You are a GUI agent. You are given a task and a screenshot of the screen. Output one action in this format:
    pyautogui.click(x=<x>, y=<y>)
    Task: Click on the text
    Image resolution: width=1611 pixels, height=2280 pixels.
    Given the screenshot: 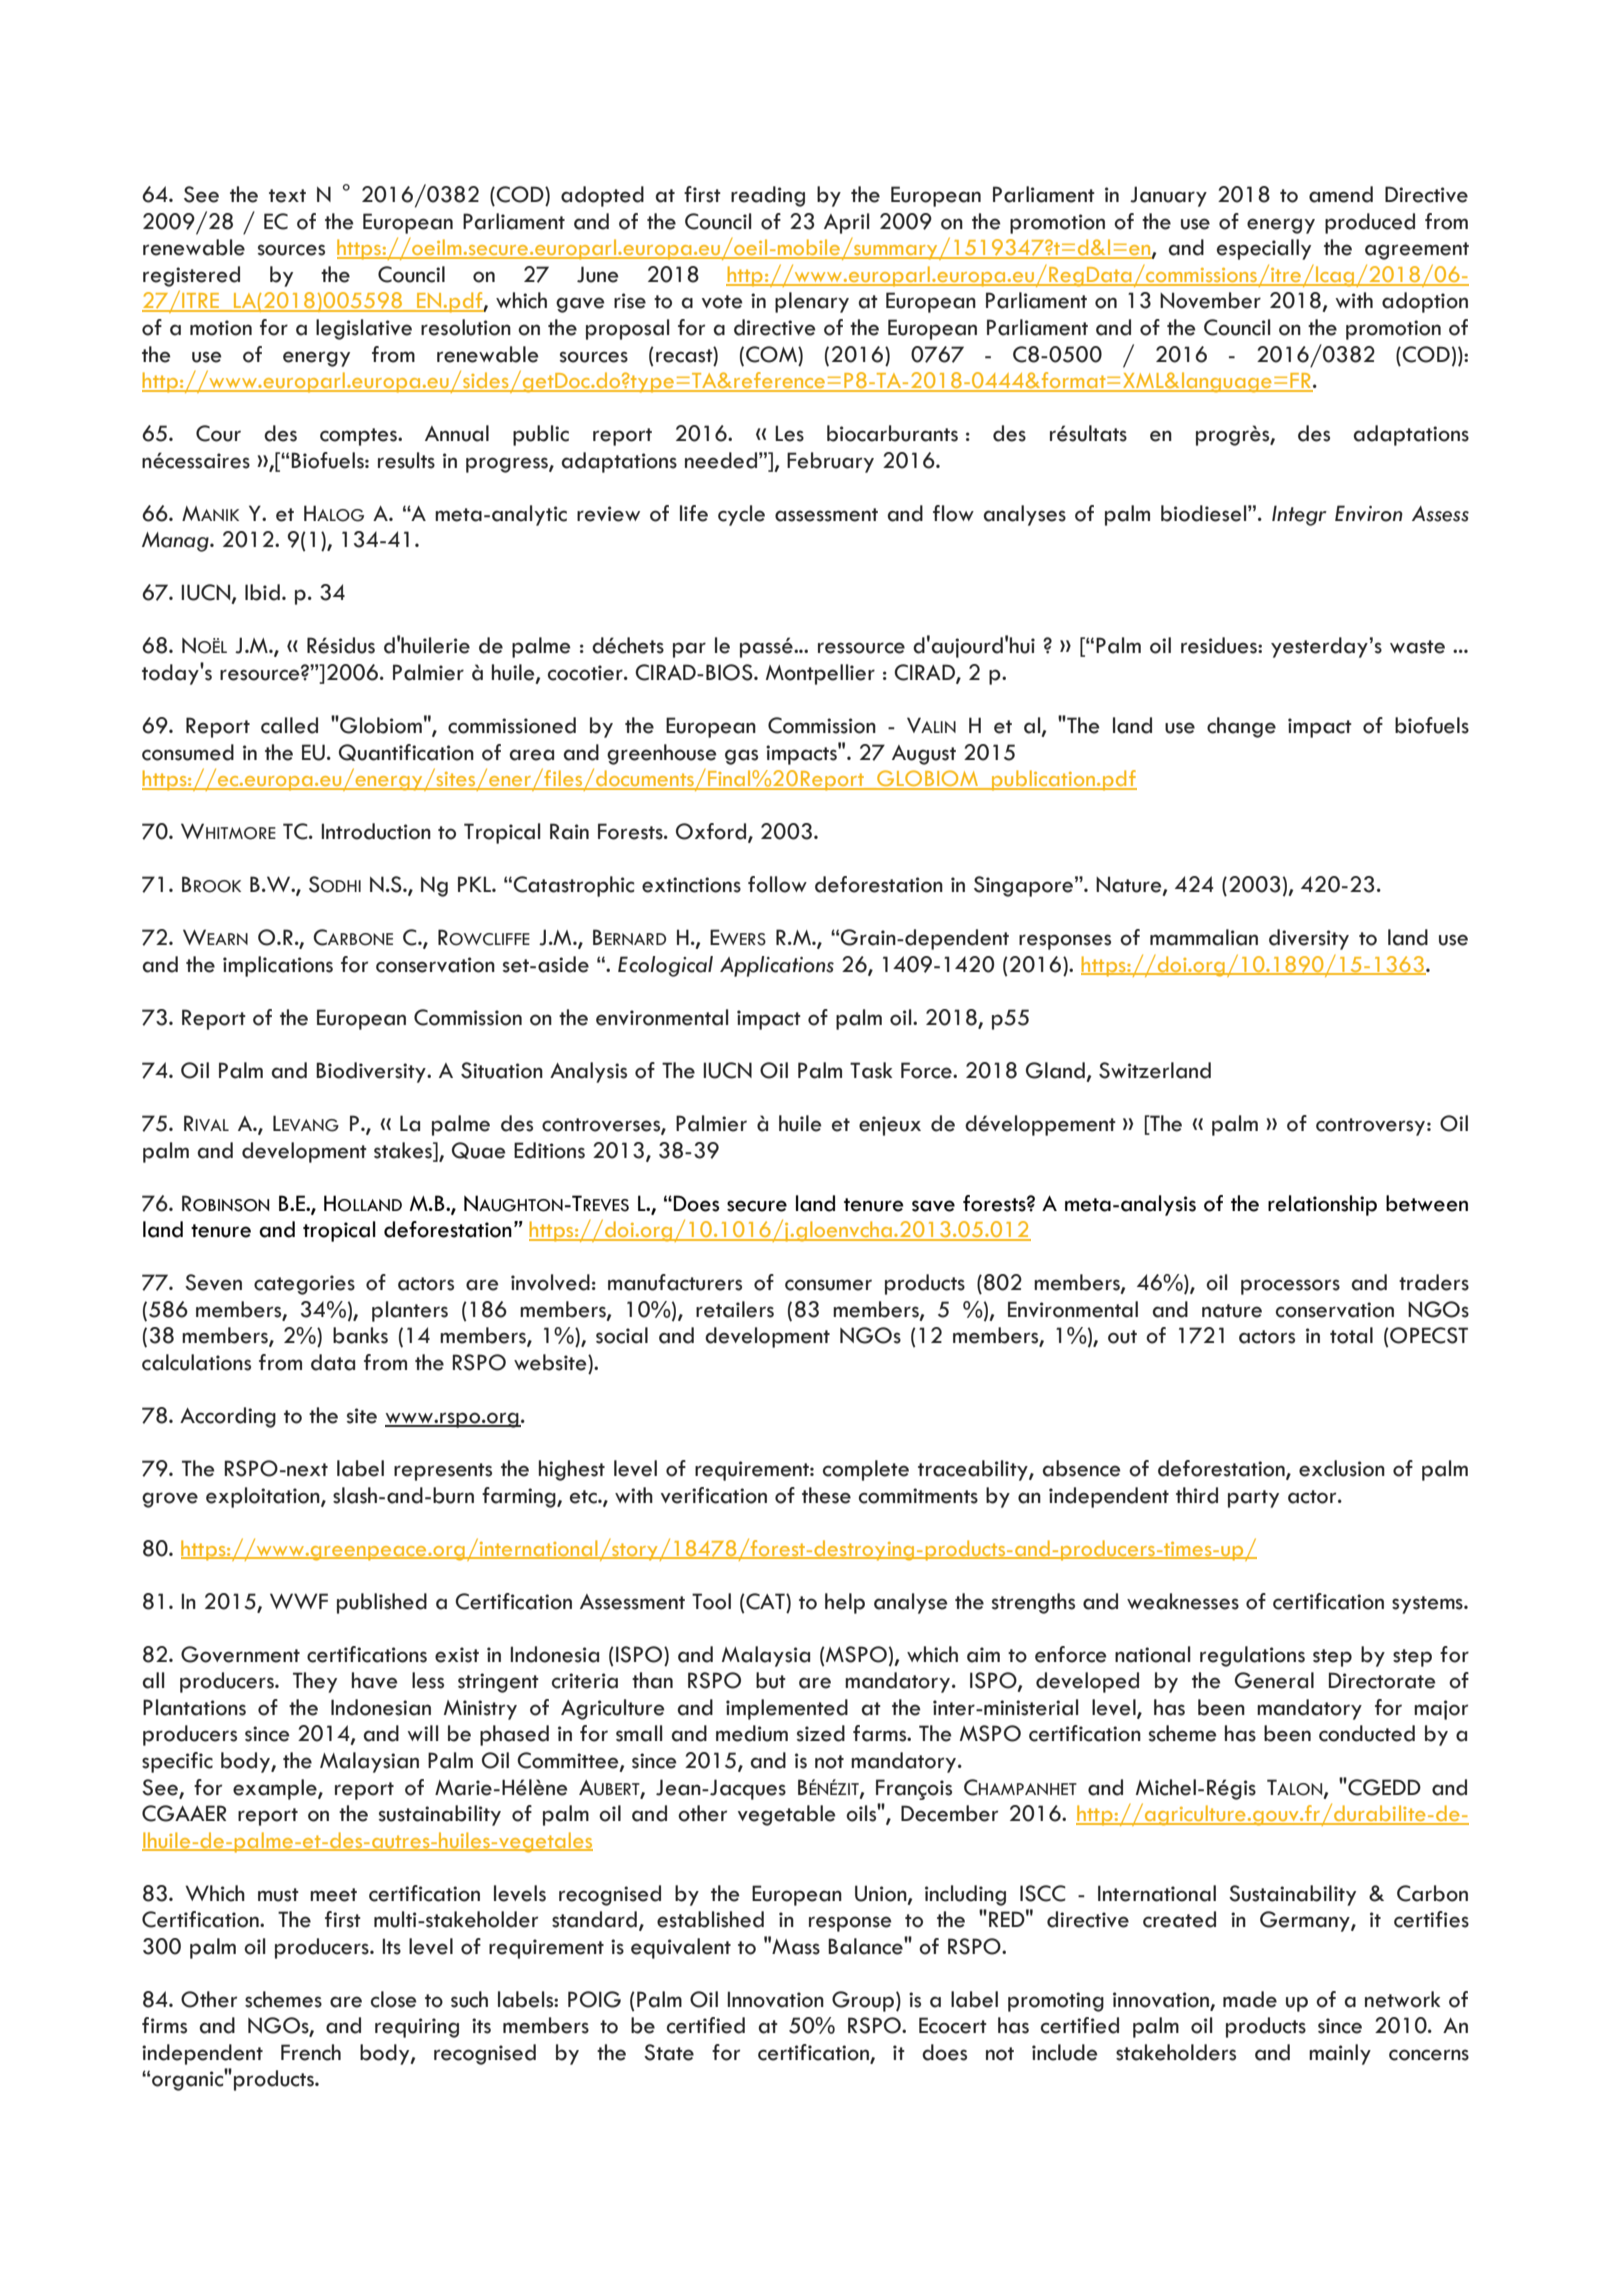 What is the action you would take?
    pyautogui.click(x=287, y=196)
